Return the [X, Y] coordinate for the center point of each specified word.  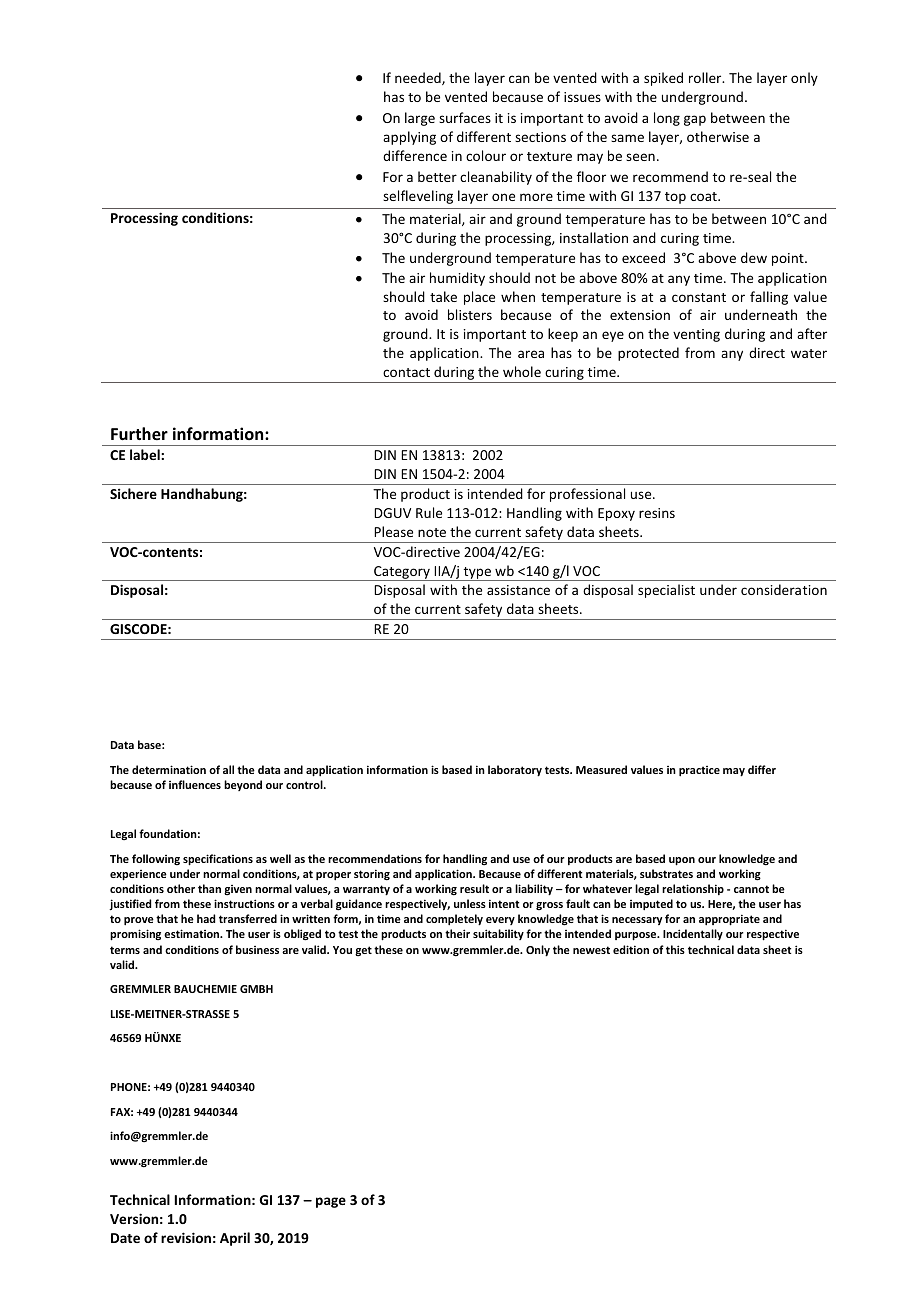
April [235, 1239]
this [675, 949]
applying [409, 138]
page [331, 1202]
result [474, 888]
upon [682, 861]
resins [657, 513]
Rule [429, 512]
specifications [218, 860]
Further [139, 434]
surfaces [465, 117]
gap [695, 120]
